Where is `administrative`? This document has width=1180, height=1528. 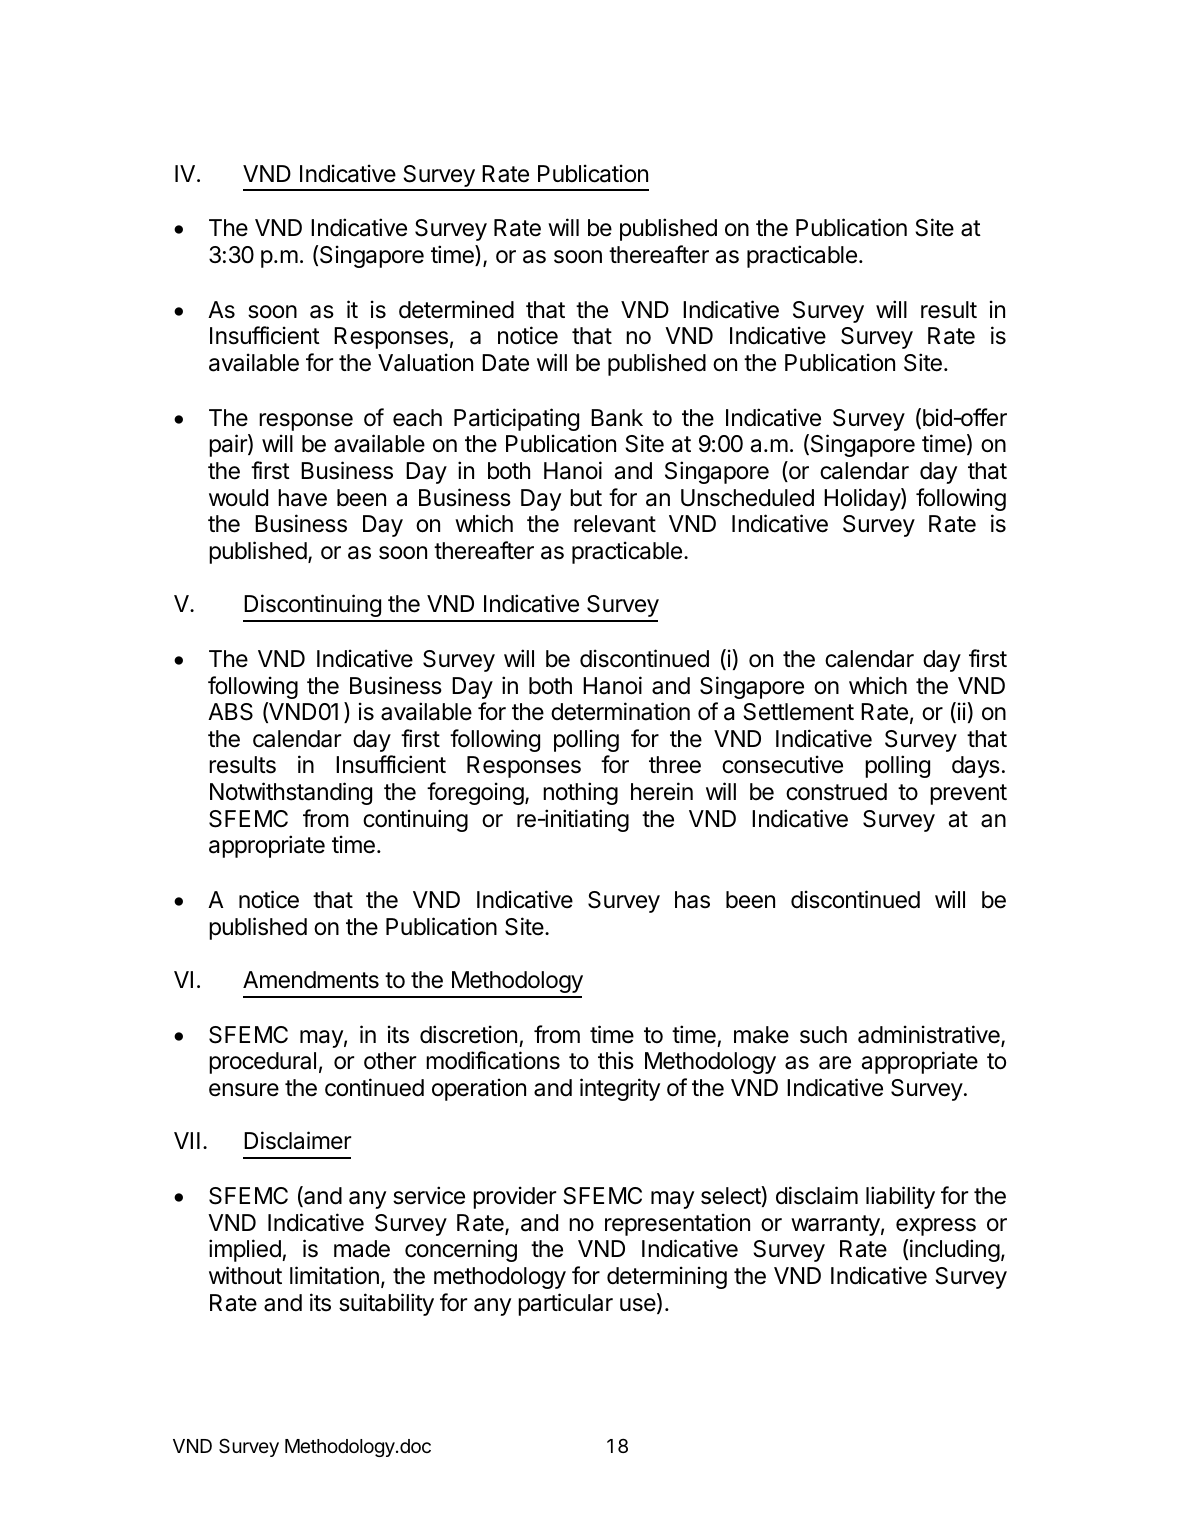
administrative is located at coordinates (930, 1035).
